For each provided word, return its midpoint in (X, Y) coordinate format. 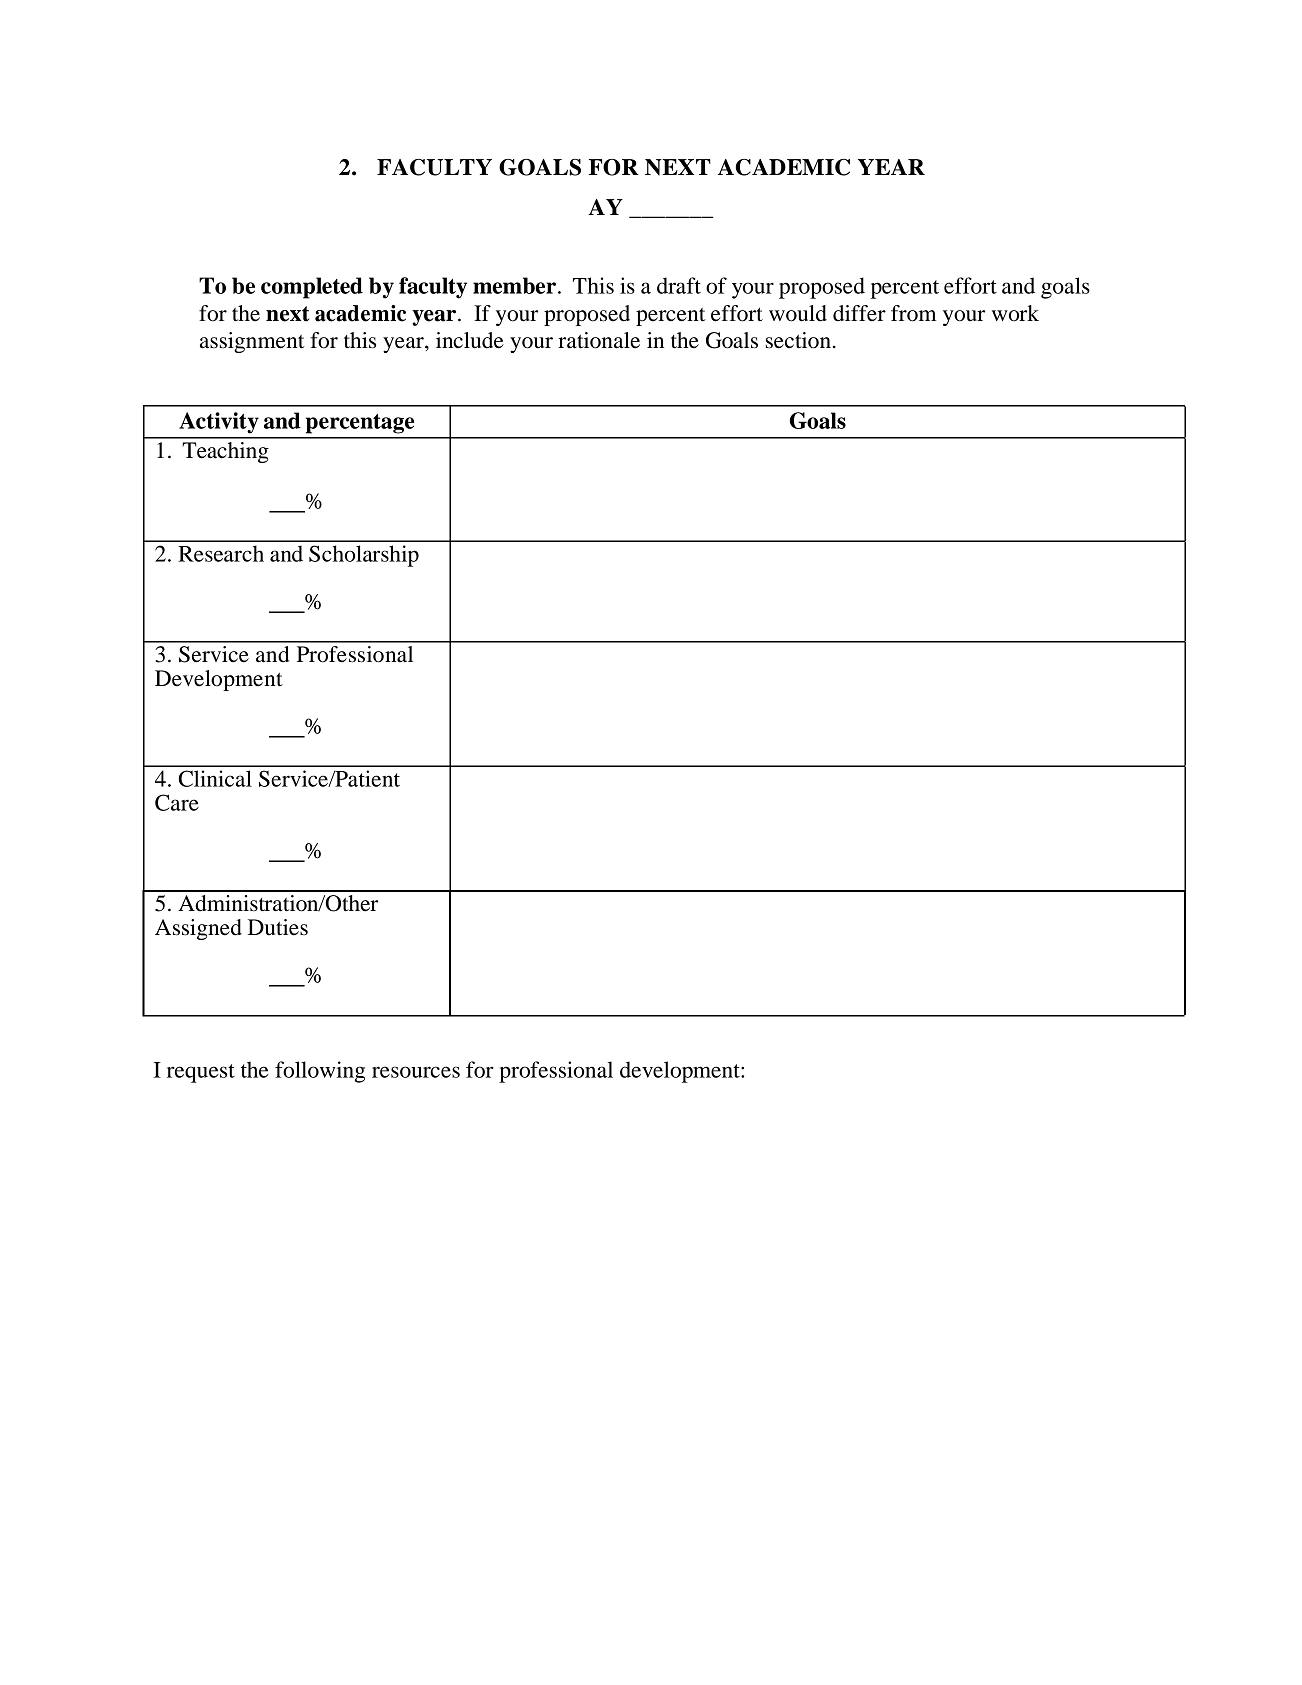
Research (221, 553)
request (201, 1073)
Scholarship (364, 556)
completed (312, 288)
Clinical (215, 778)
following (320, 1072)
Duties (278, 927)
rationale (599, 340)
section (798, 340)
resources (416, 1072)
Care (177, 802)
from (913, 313)
